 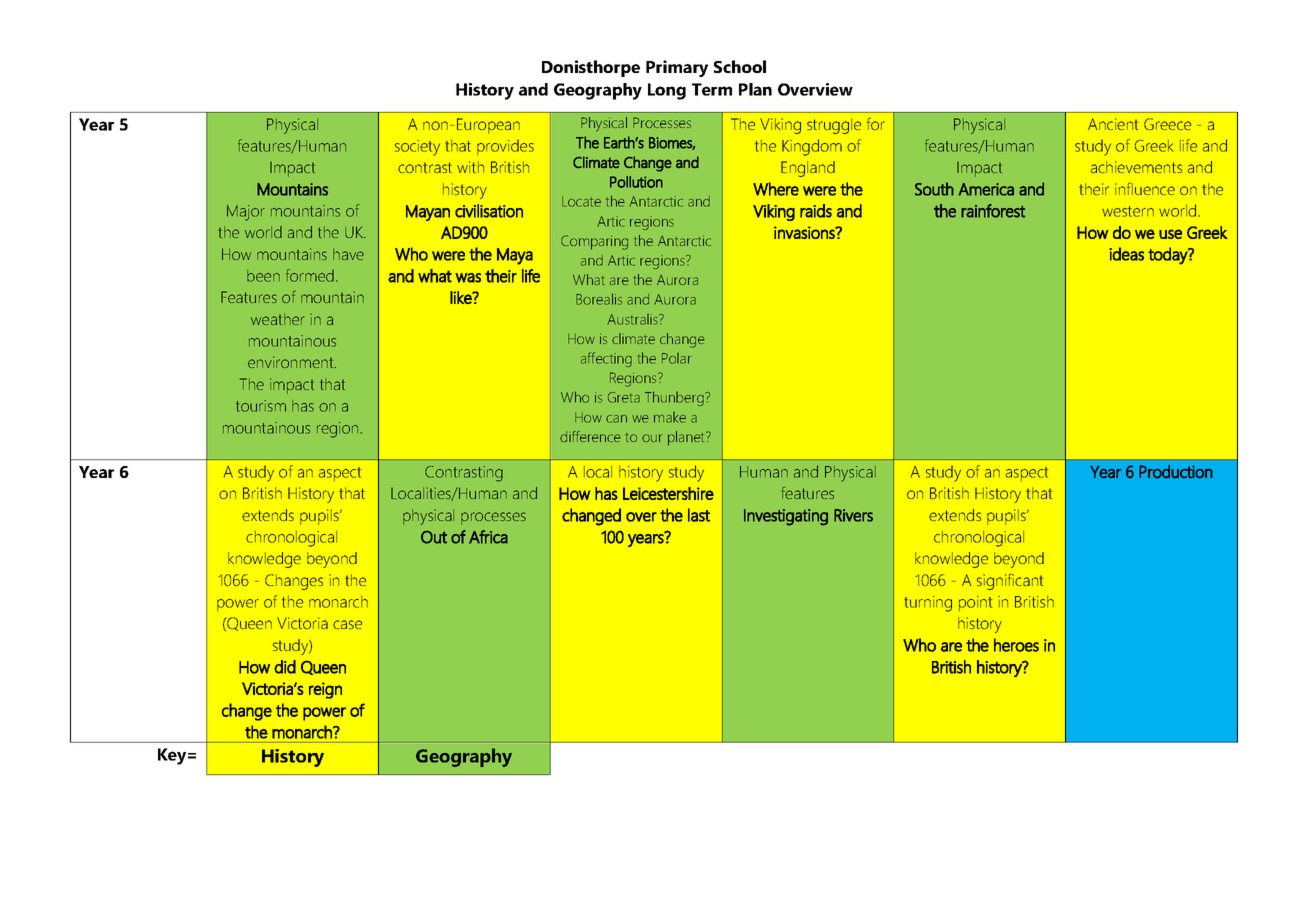 I want to click on Term, so click(x=712, y=89).
